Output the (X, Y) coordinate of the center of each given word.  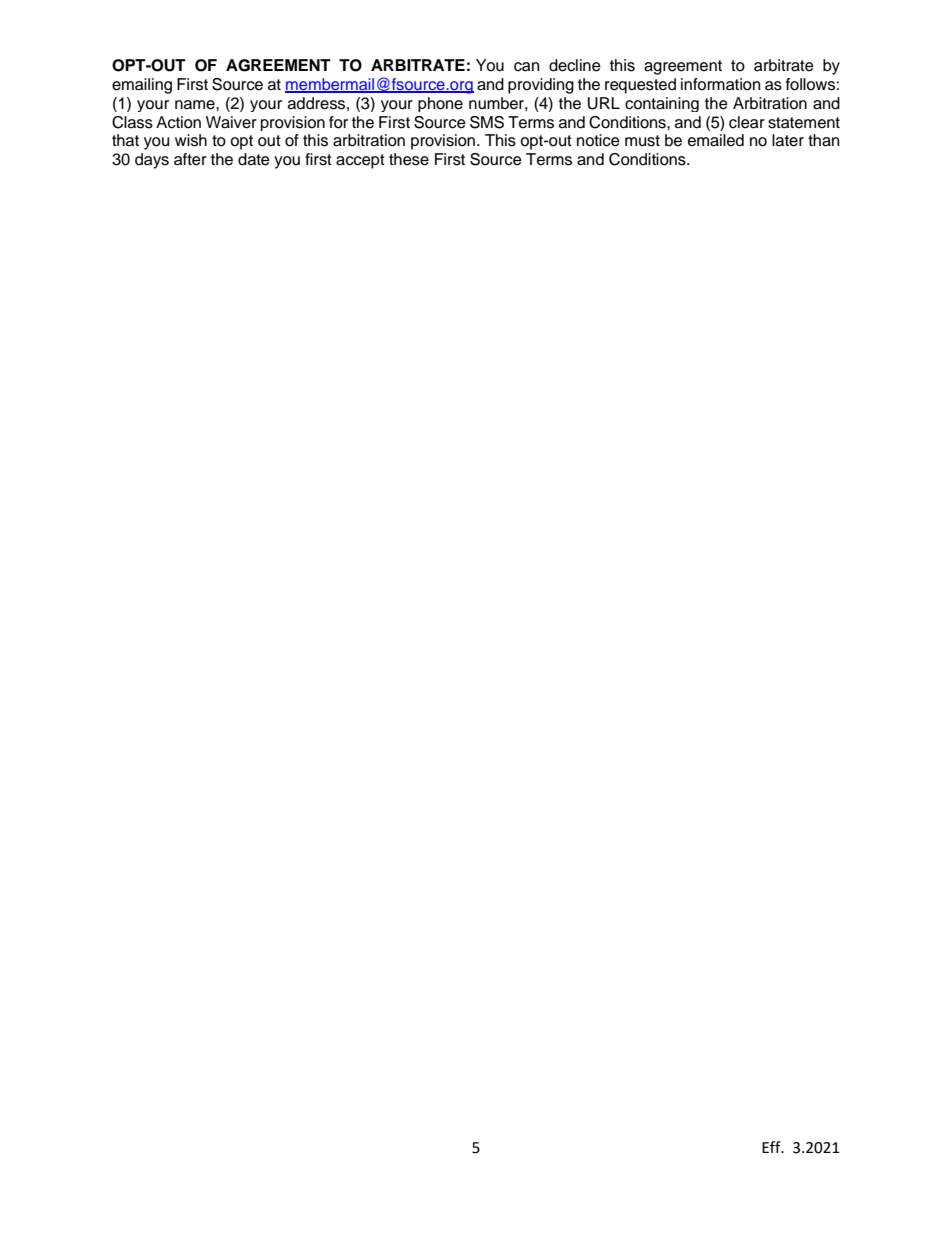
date (254, 159)
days (152, 161)
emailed (716, 140)
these (409, 159)
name (196, 105)
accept (360, 161)
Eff (772, 1147)
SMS (487, 122)
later (788, 140)
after (190, 159)
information (720, 84)
